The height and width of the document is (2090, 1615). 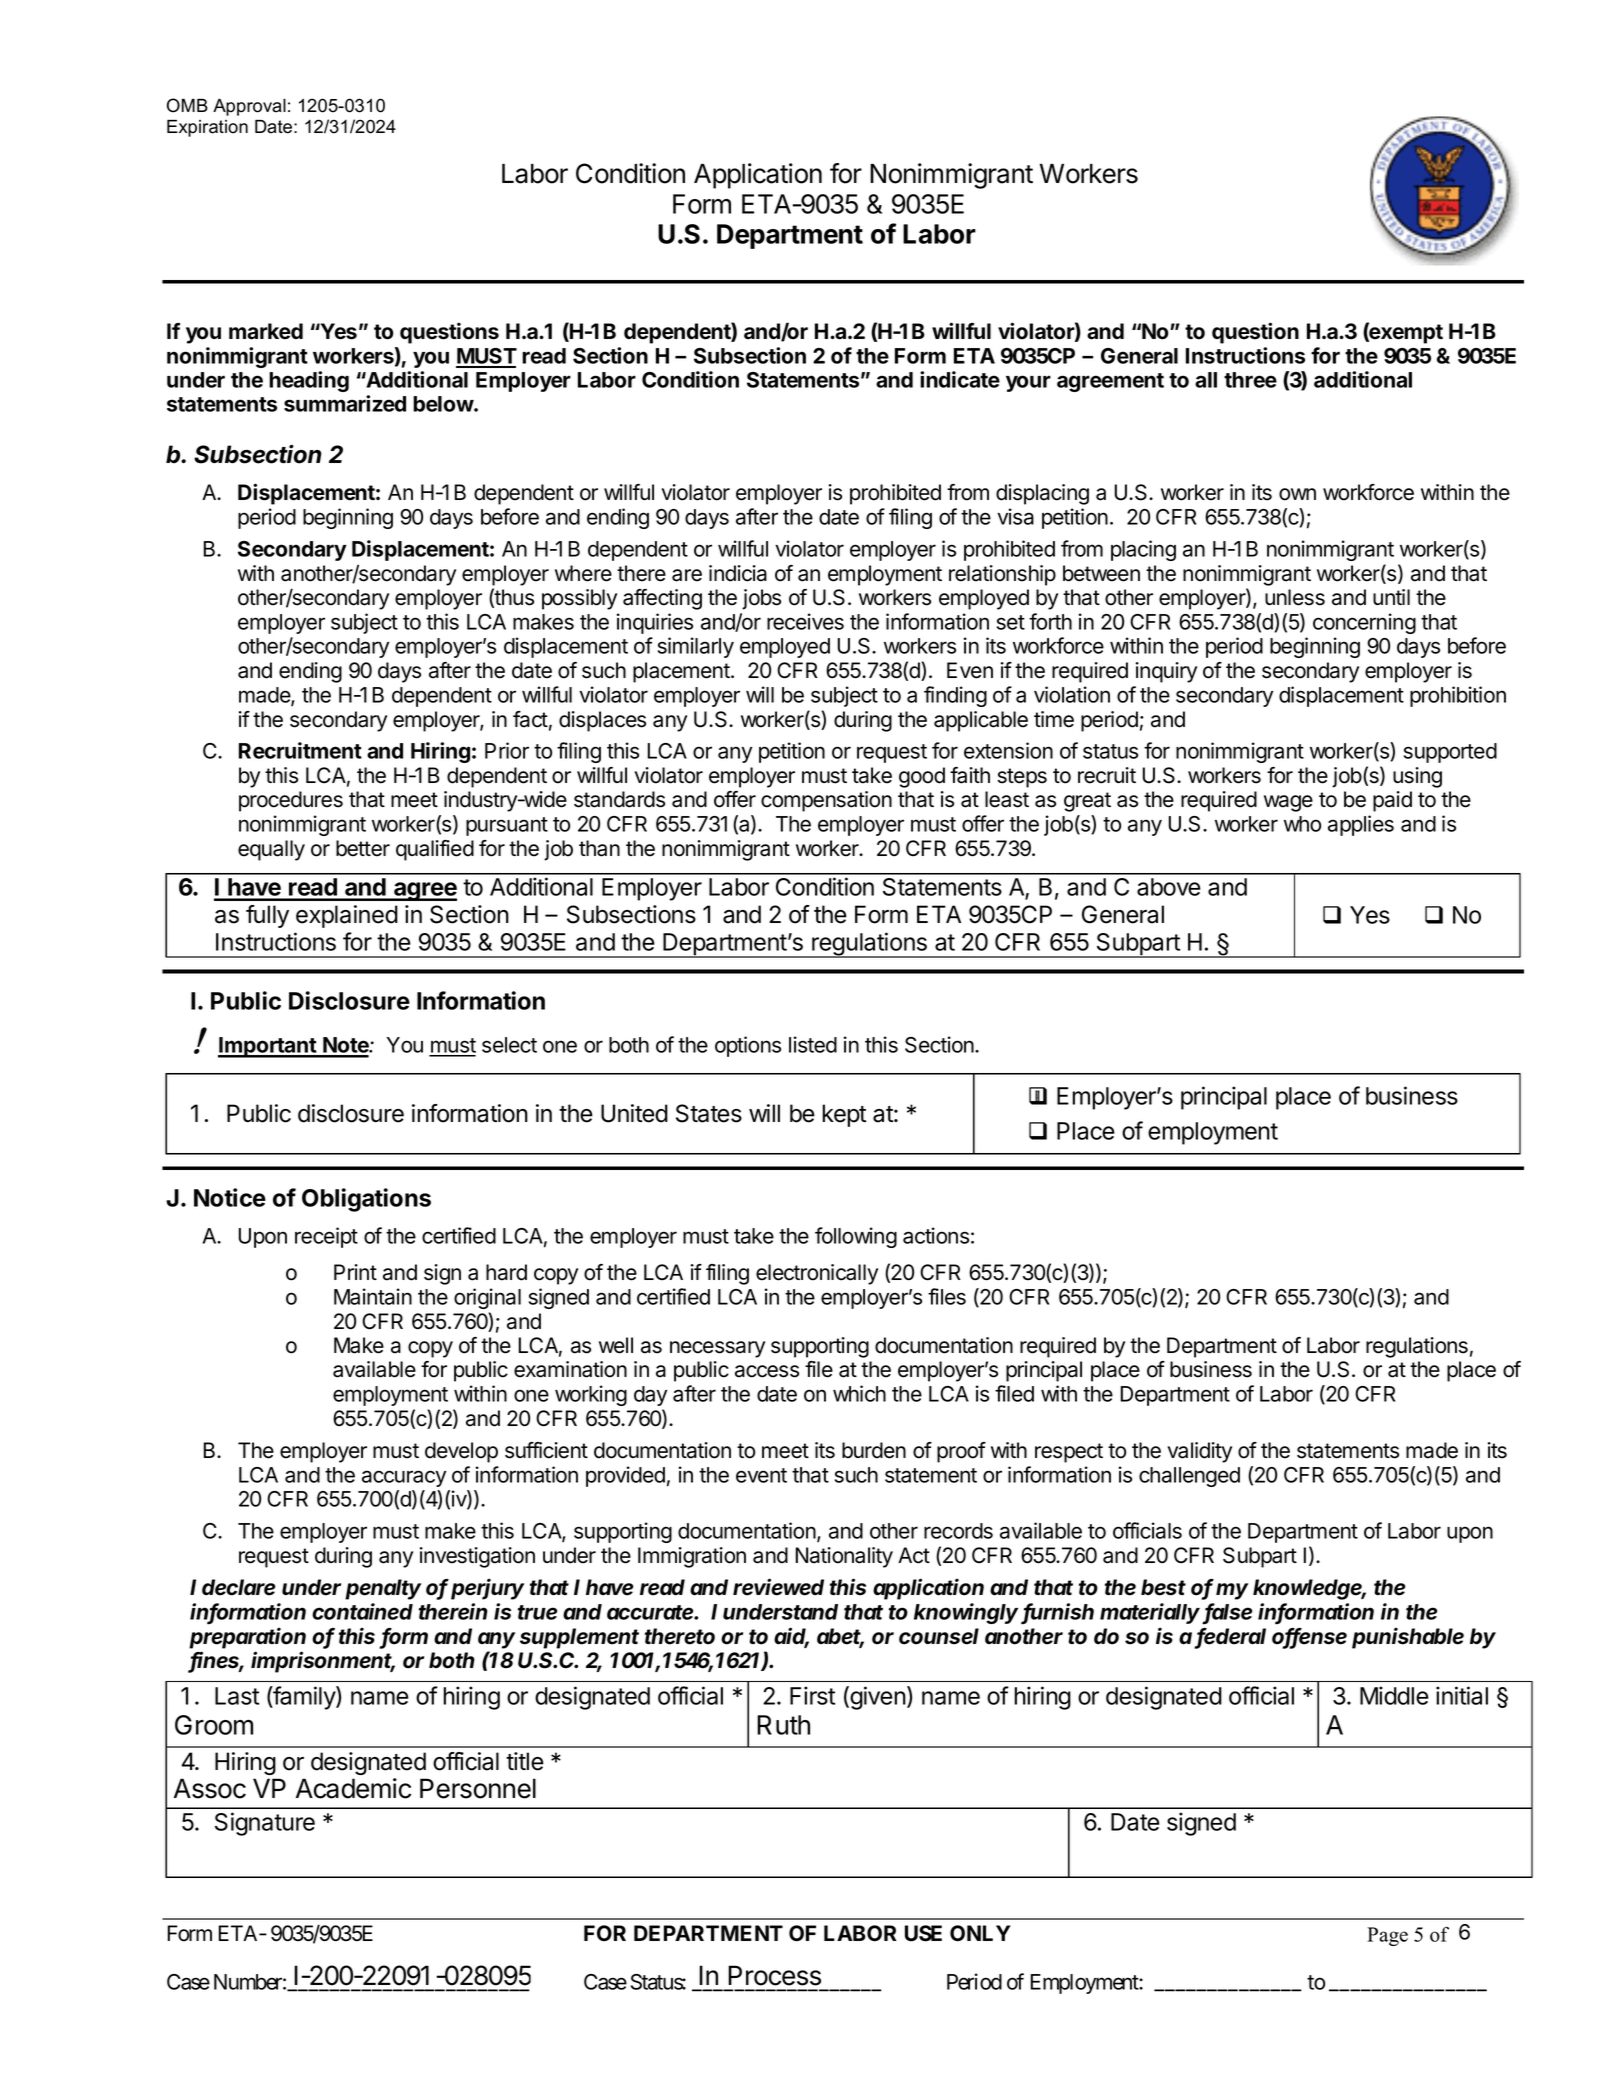 I want to click on indicate, so click(x=960, y=379).
